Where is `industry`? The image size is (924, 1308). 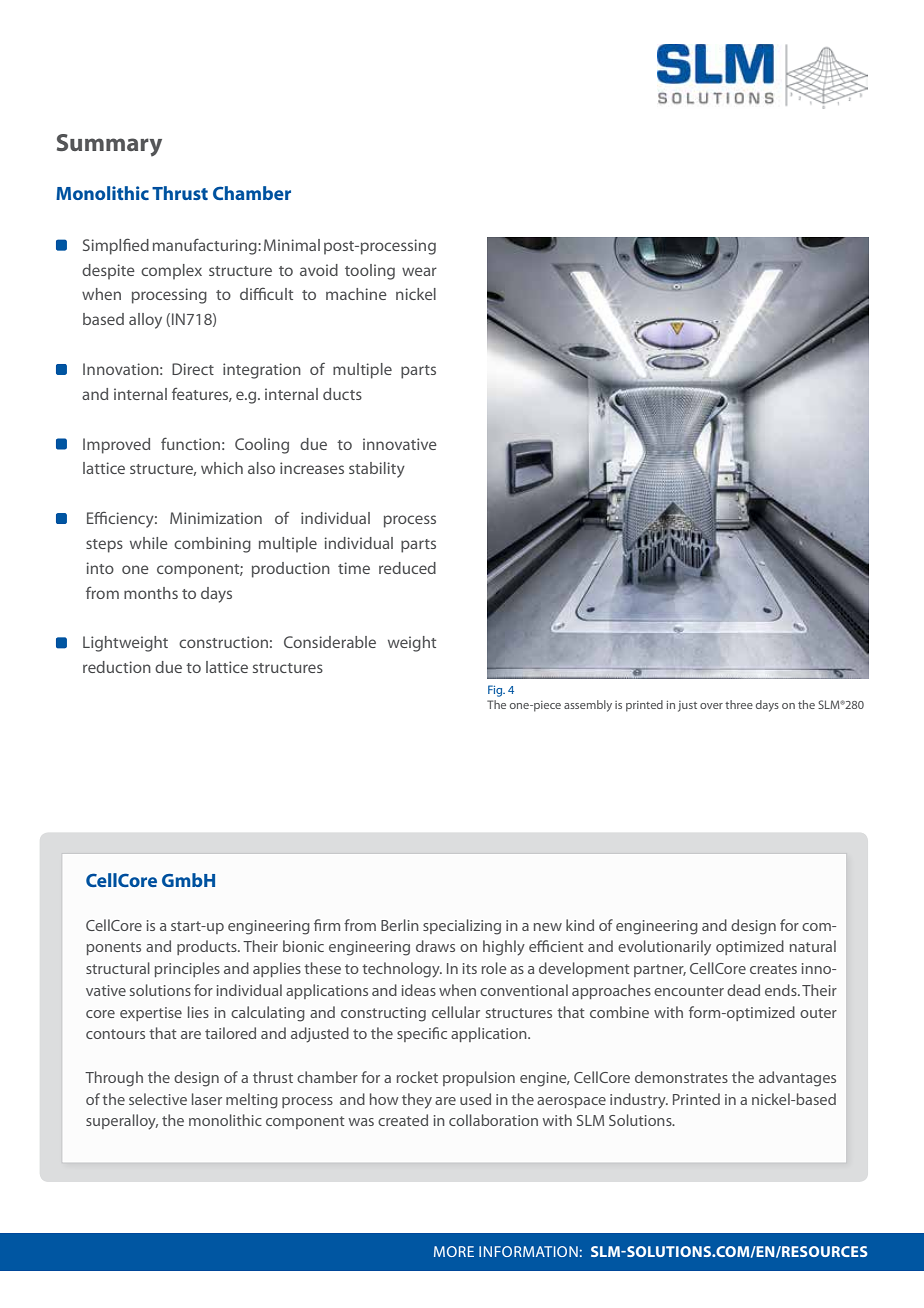
industry is located at coordinates (639, 1101).
